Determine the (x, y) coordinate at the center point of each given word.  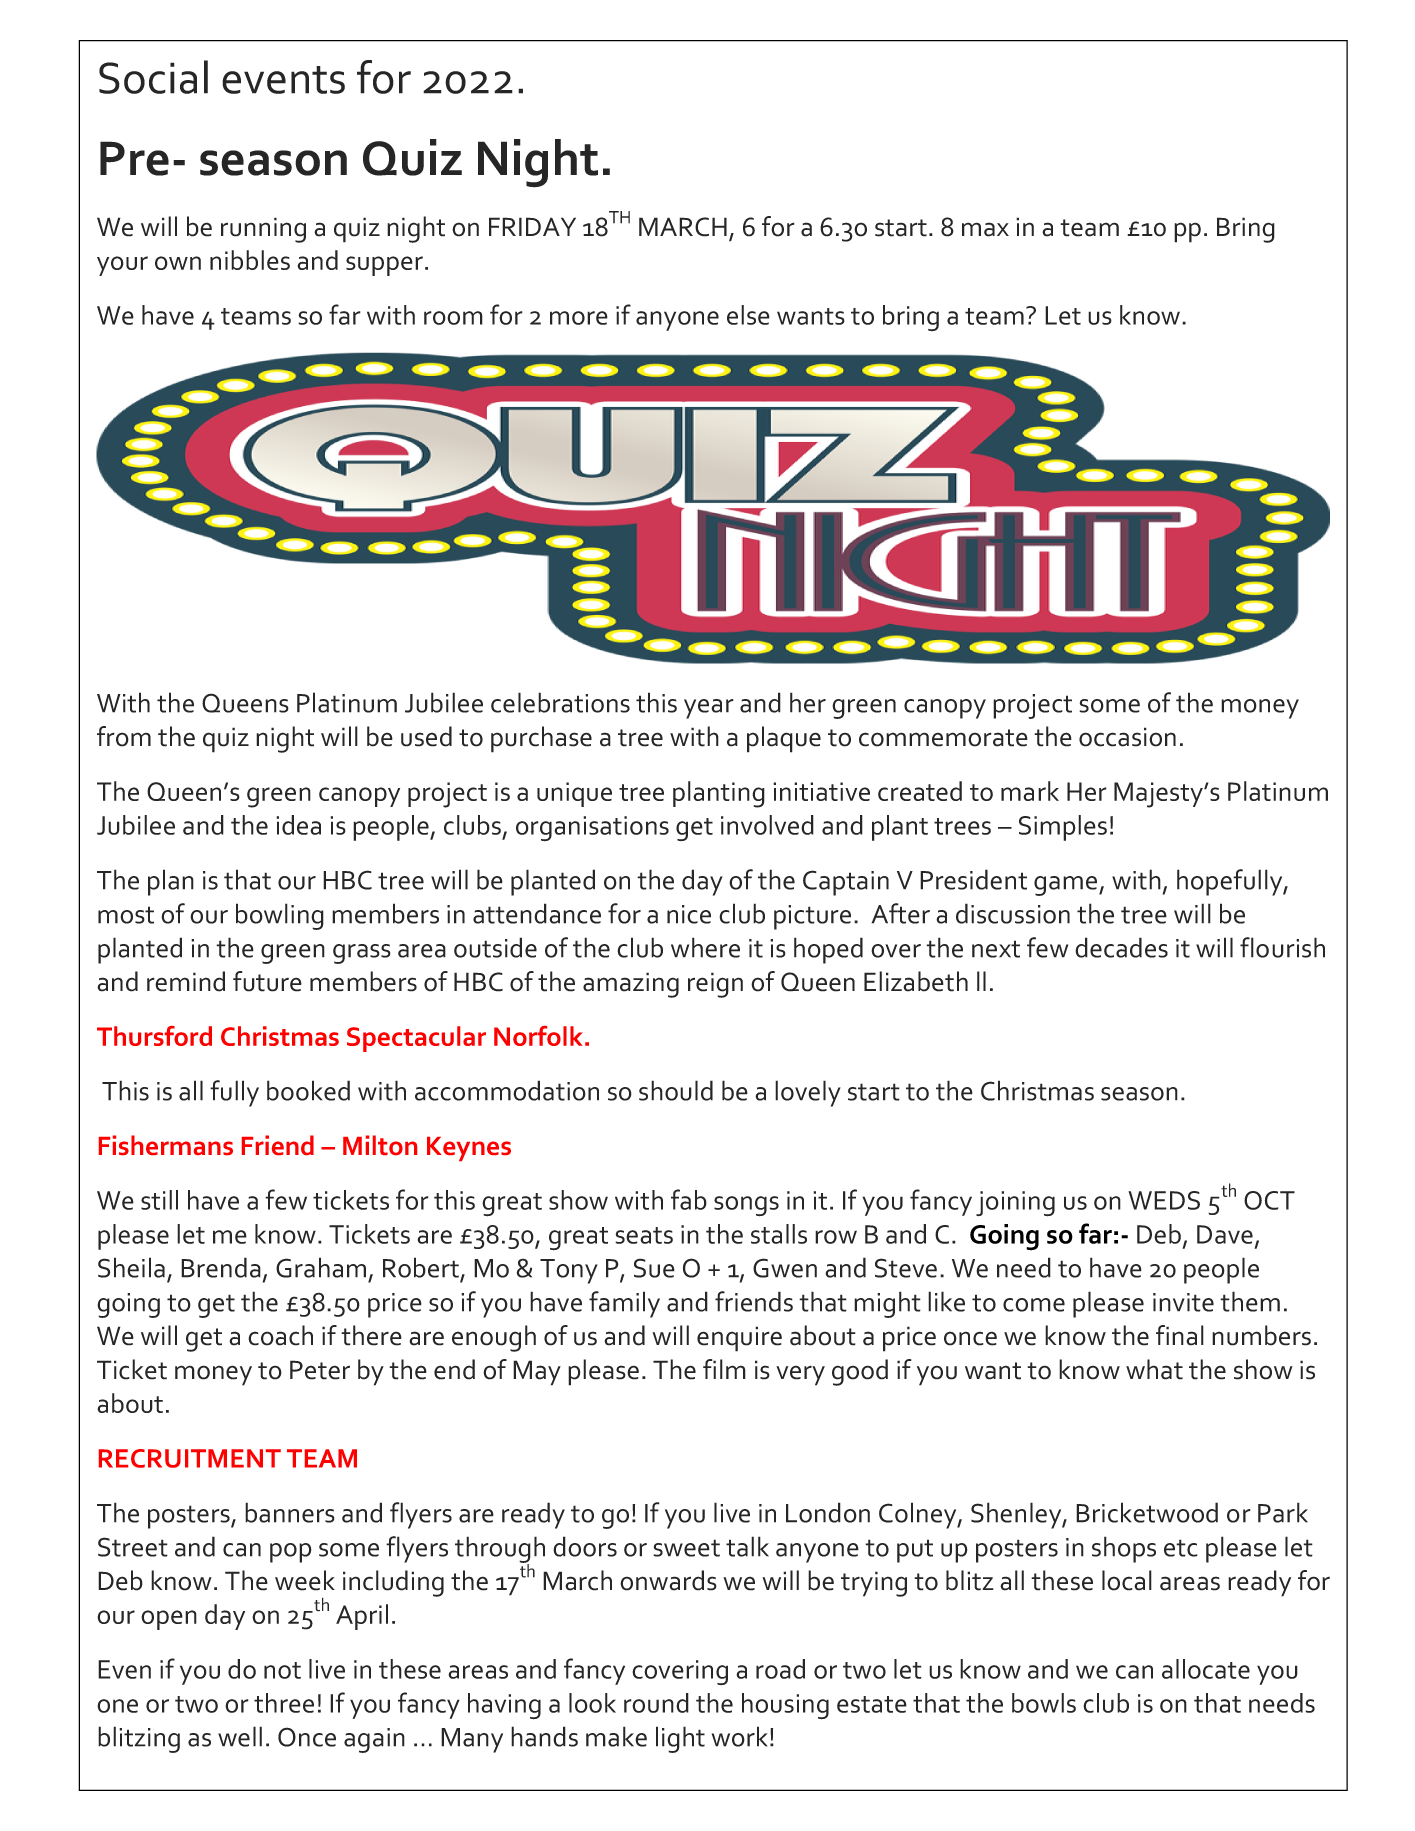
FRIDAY (532, 226)
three (284, 1703)
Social (153, 77)
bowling (280, 916)
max (985, 229)
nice (689, 914)
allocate (1206, 1669)
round (656, 1703)
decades (1121, 947)
